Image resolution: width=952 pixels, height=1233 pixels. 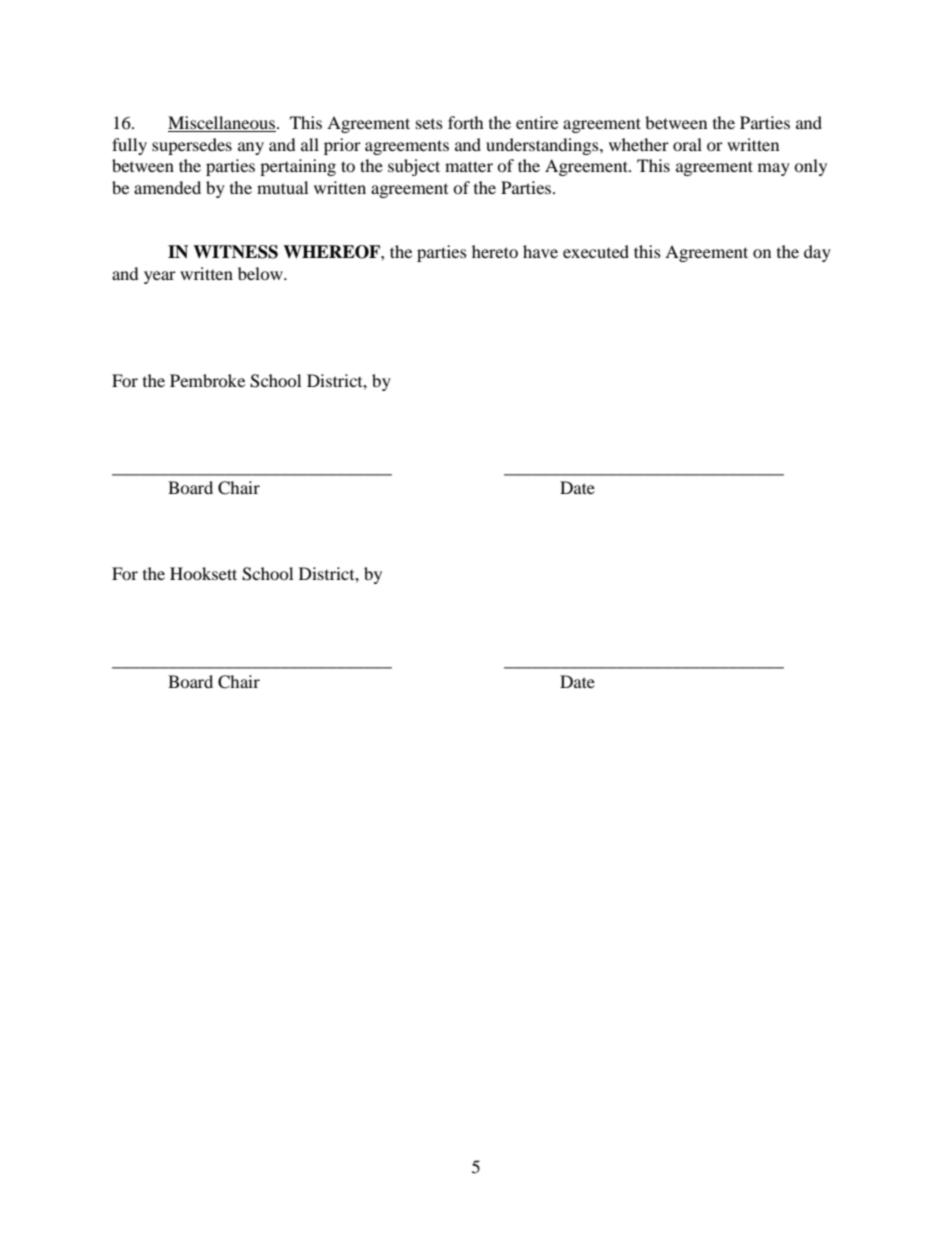 What do you see at coordinates (207, 380) in the image?
I see `Pembroke` at bounding box center [207, 380].
